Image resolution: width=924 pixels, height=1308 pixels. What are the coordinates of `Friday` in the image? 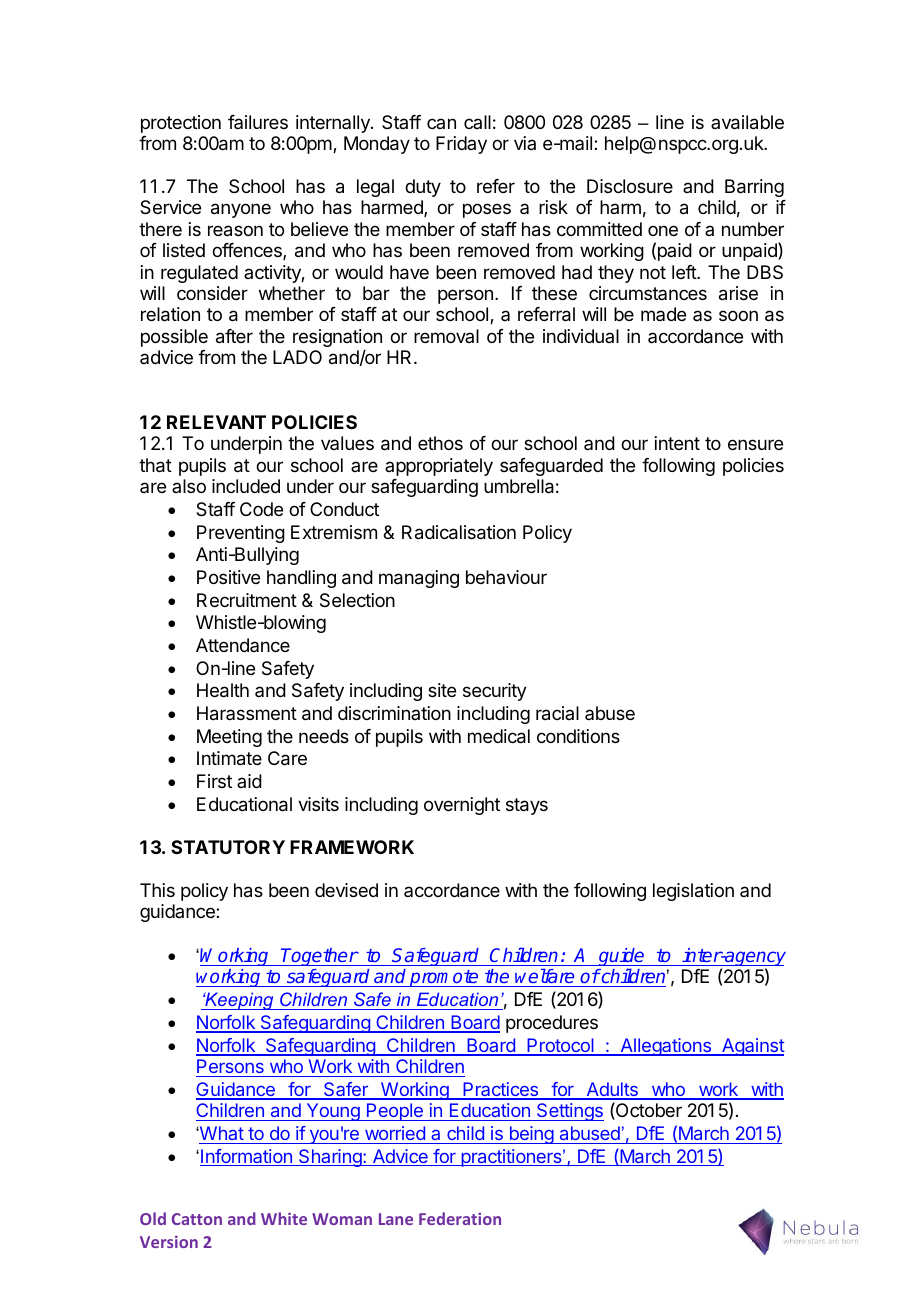 It's located at (461, 145).
